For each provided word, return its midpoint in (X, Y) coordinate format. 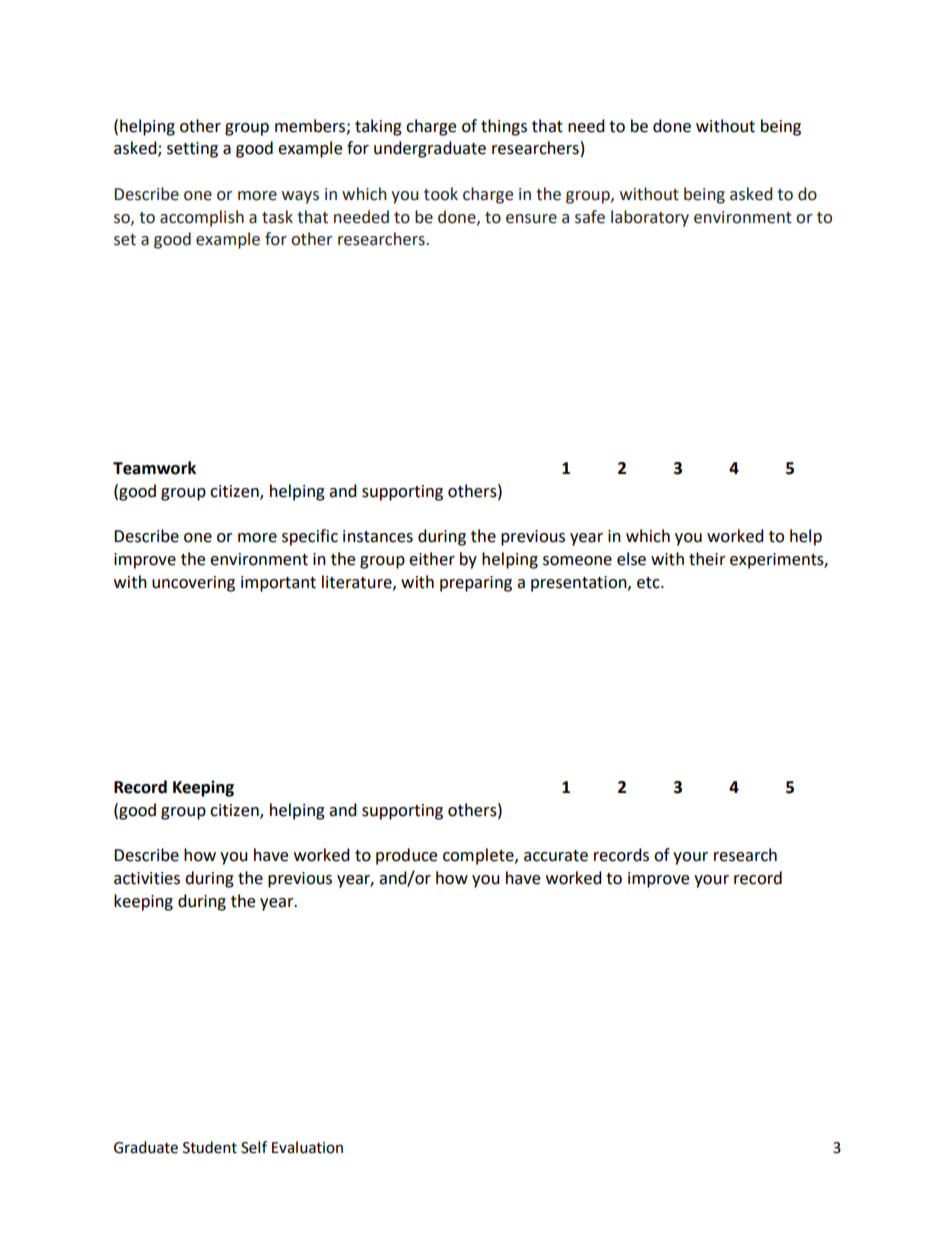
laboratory (650, 218)
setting (192, 150)
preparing (476, 584)
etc (649, 583)
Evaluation (307, 1147)
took (441, 194)
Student (210, 1147)
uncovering (193, 584)
